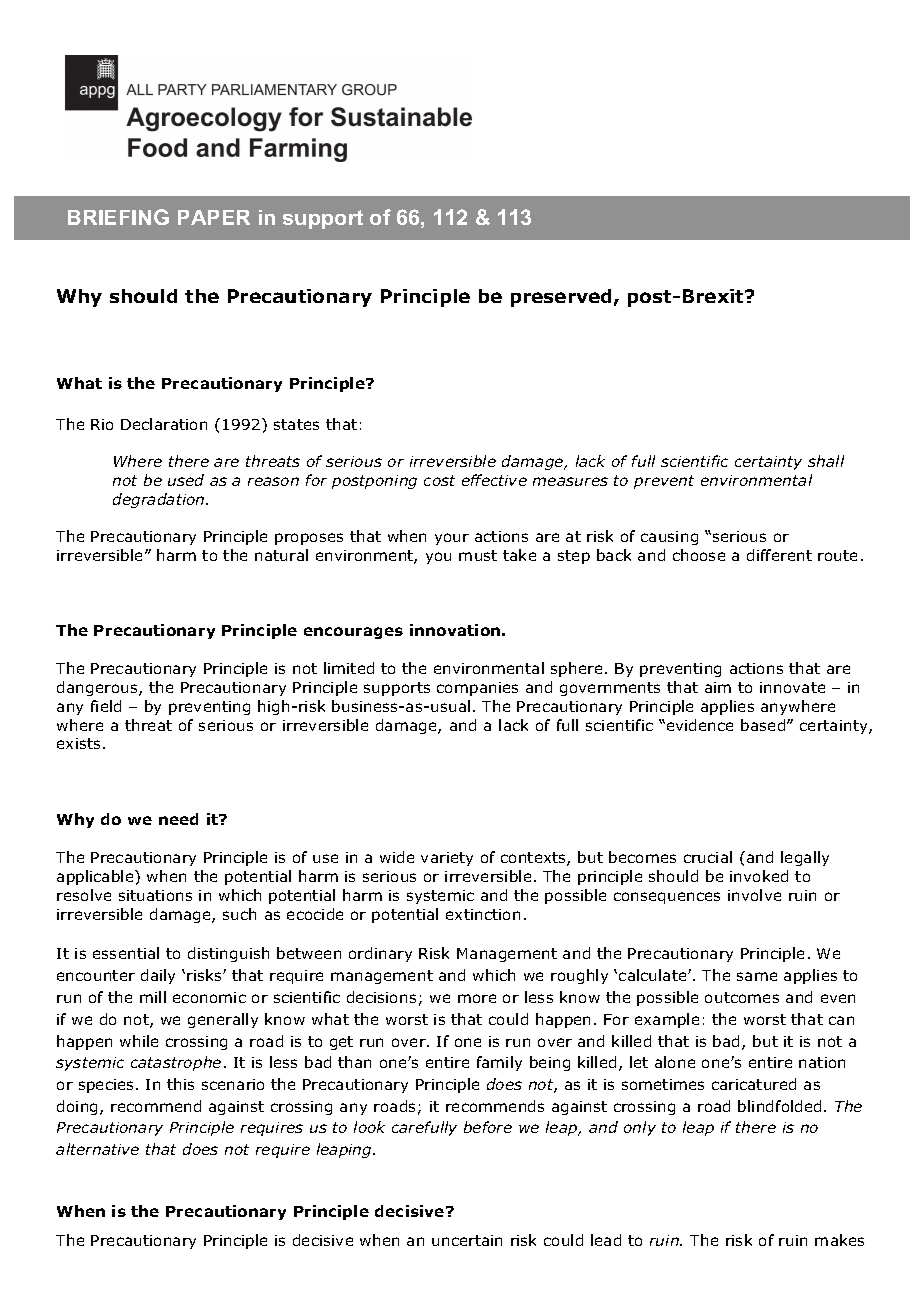  I want to click on field, so click(106, 706).
